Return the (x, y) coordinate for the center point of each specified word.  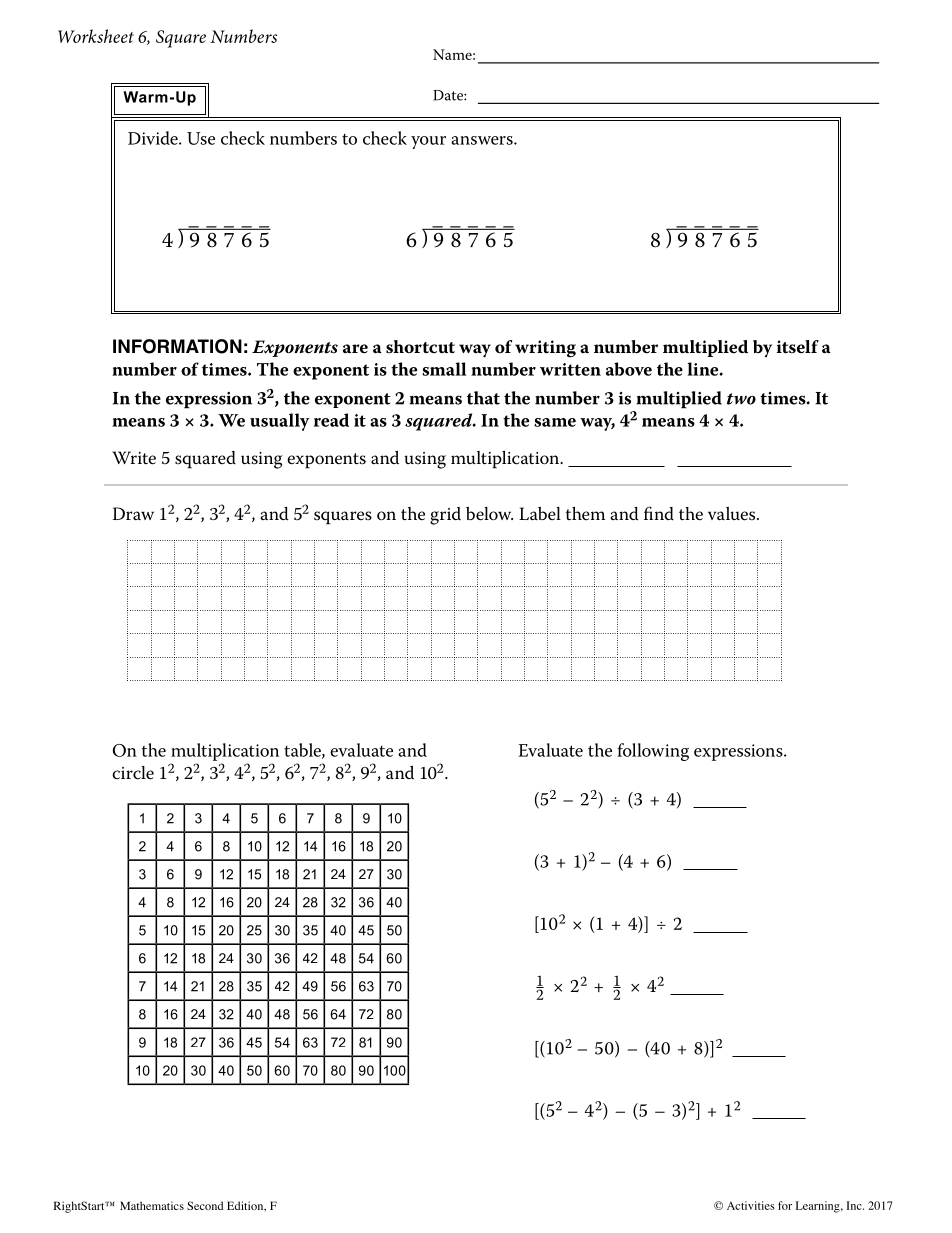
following (653, 752)
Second (205, 1205)
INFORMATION (177, 346)
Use (201, 138)
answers (483, 140)
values (733, 514)
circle (133, 773)
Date (449, 95)
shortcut (420, 347)
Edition (246, 1206)
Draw (133, 513)
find (659, 513)
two (741, 399)
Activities (751, 1205)
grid (445, 516)
